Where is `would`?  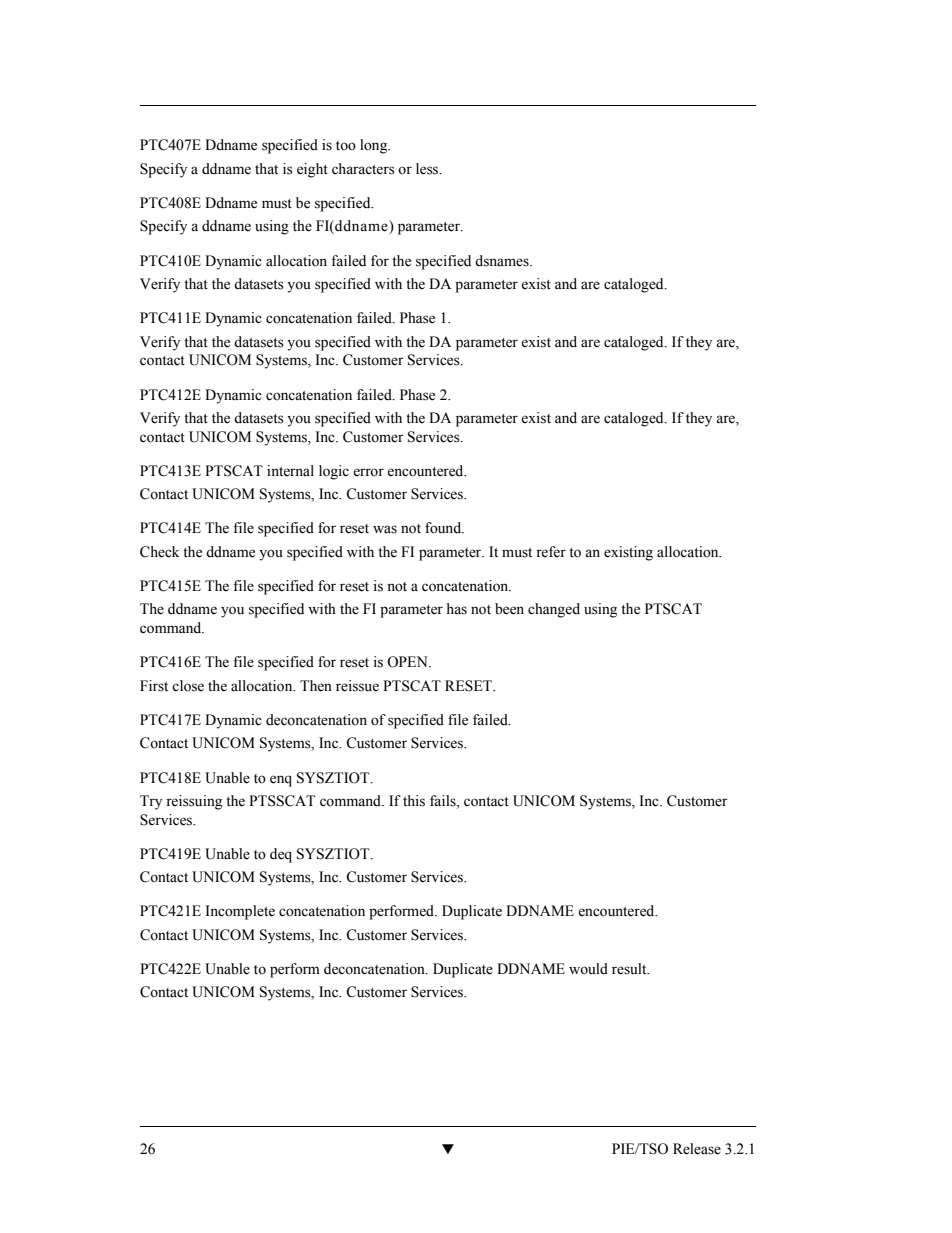 would is located at coordinates (588, 969).
